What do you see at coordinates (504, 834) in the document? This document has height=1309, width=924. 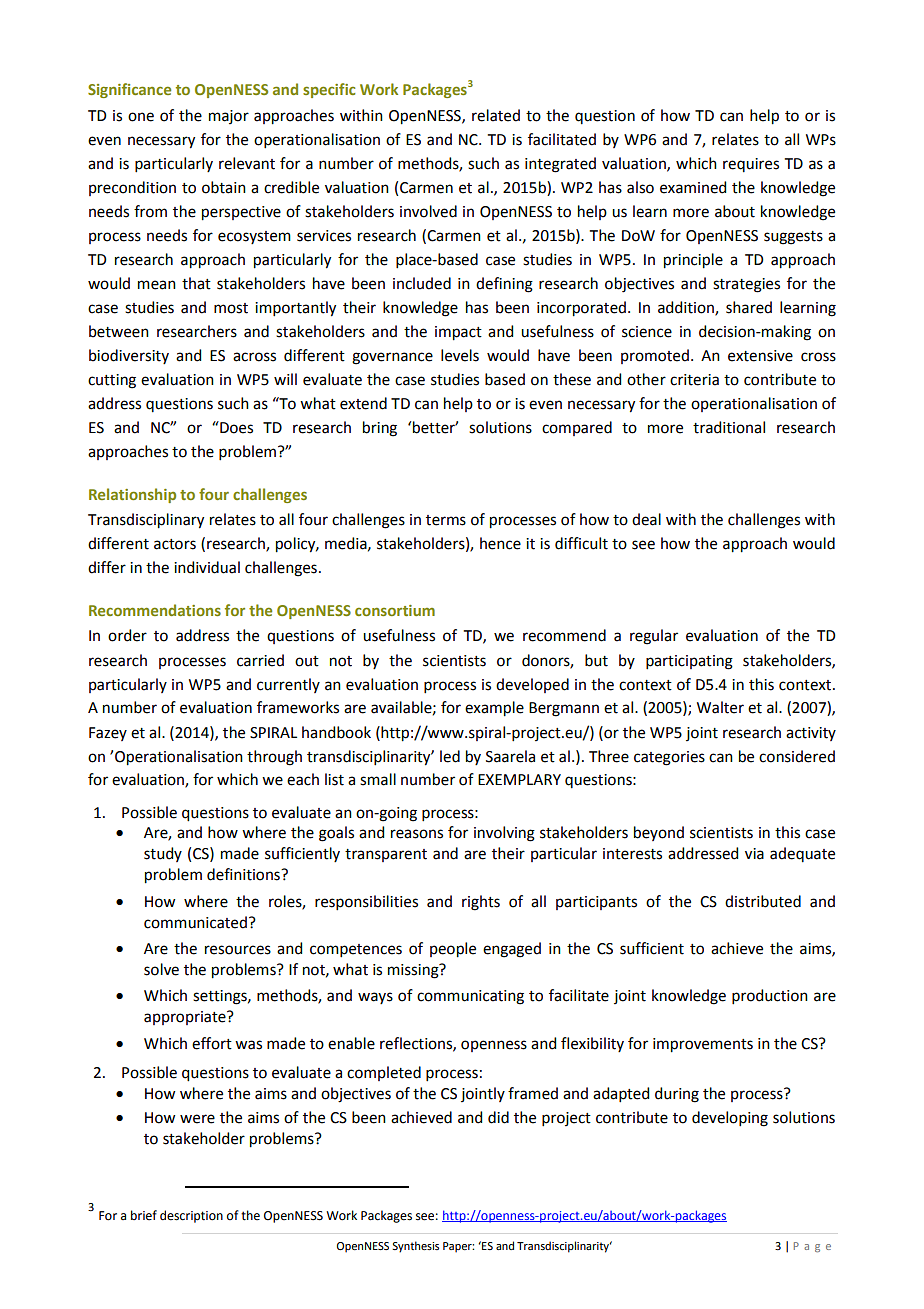 I see `involving` at bounding box center [504, 834].
